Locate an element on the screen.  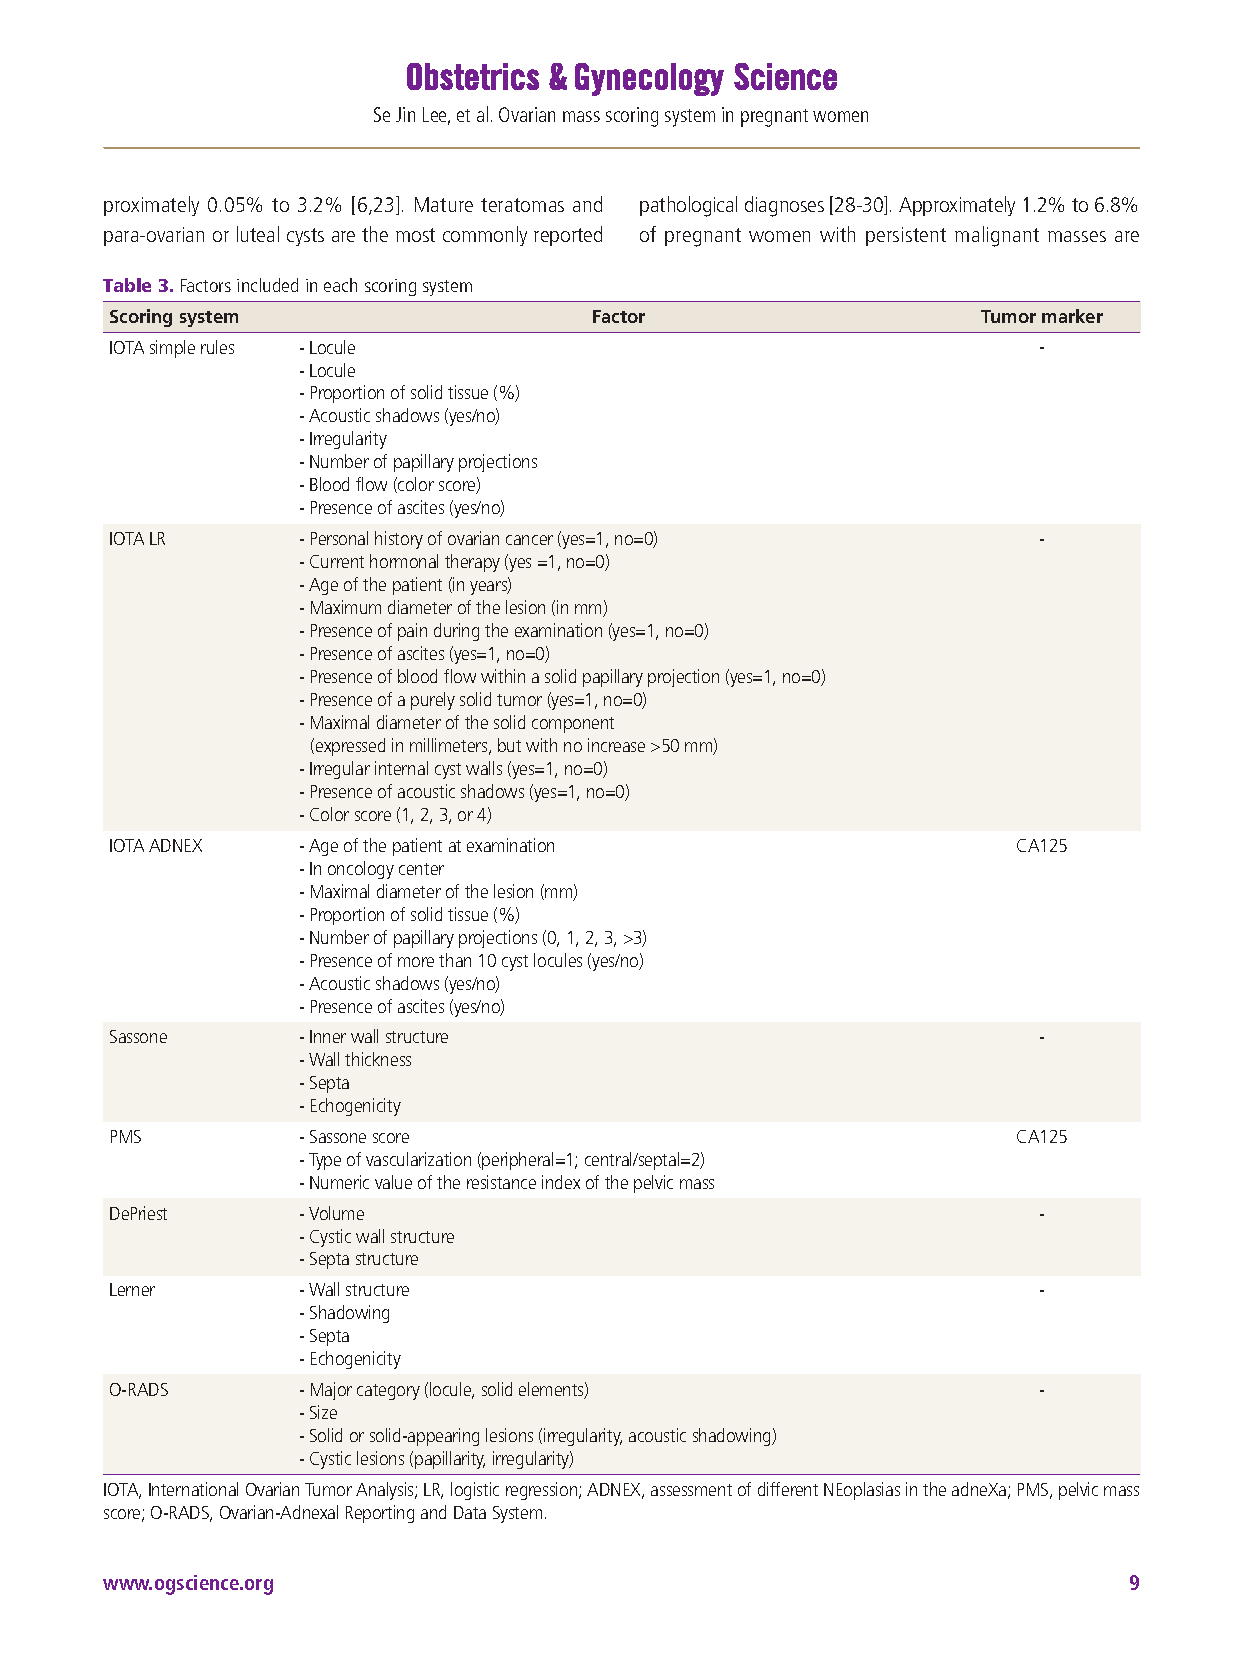
malignant is located at coordinates (997, 236).
